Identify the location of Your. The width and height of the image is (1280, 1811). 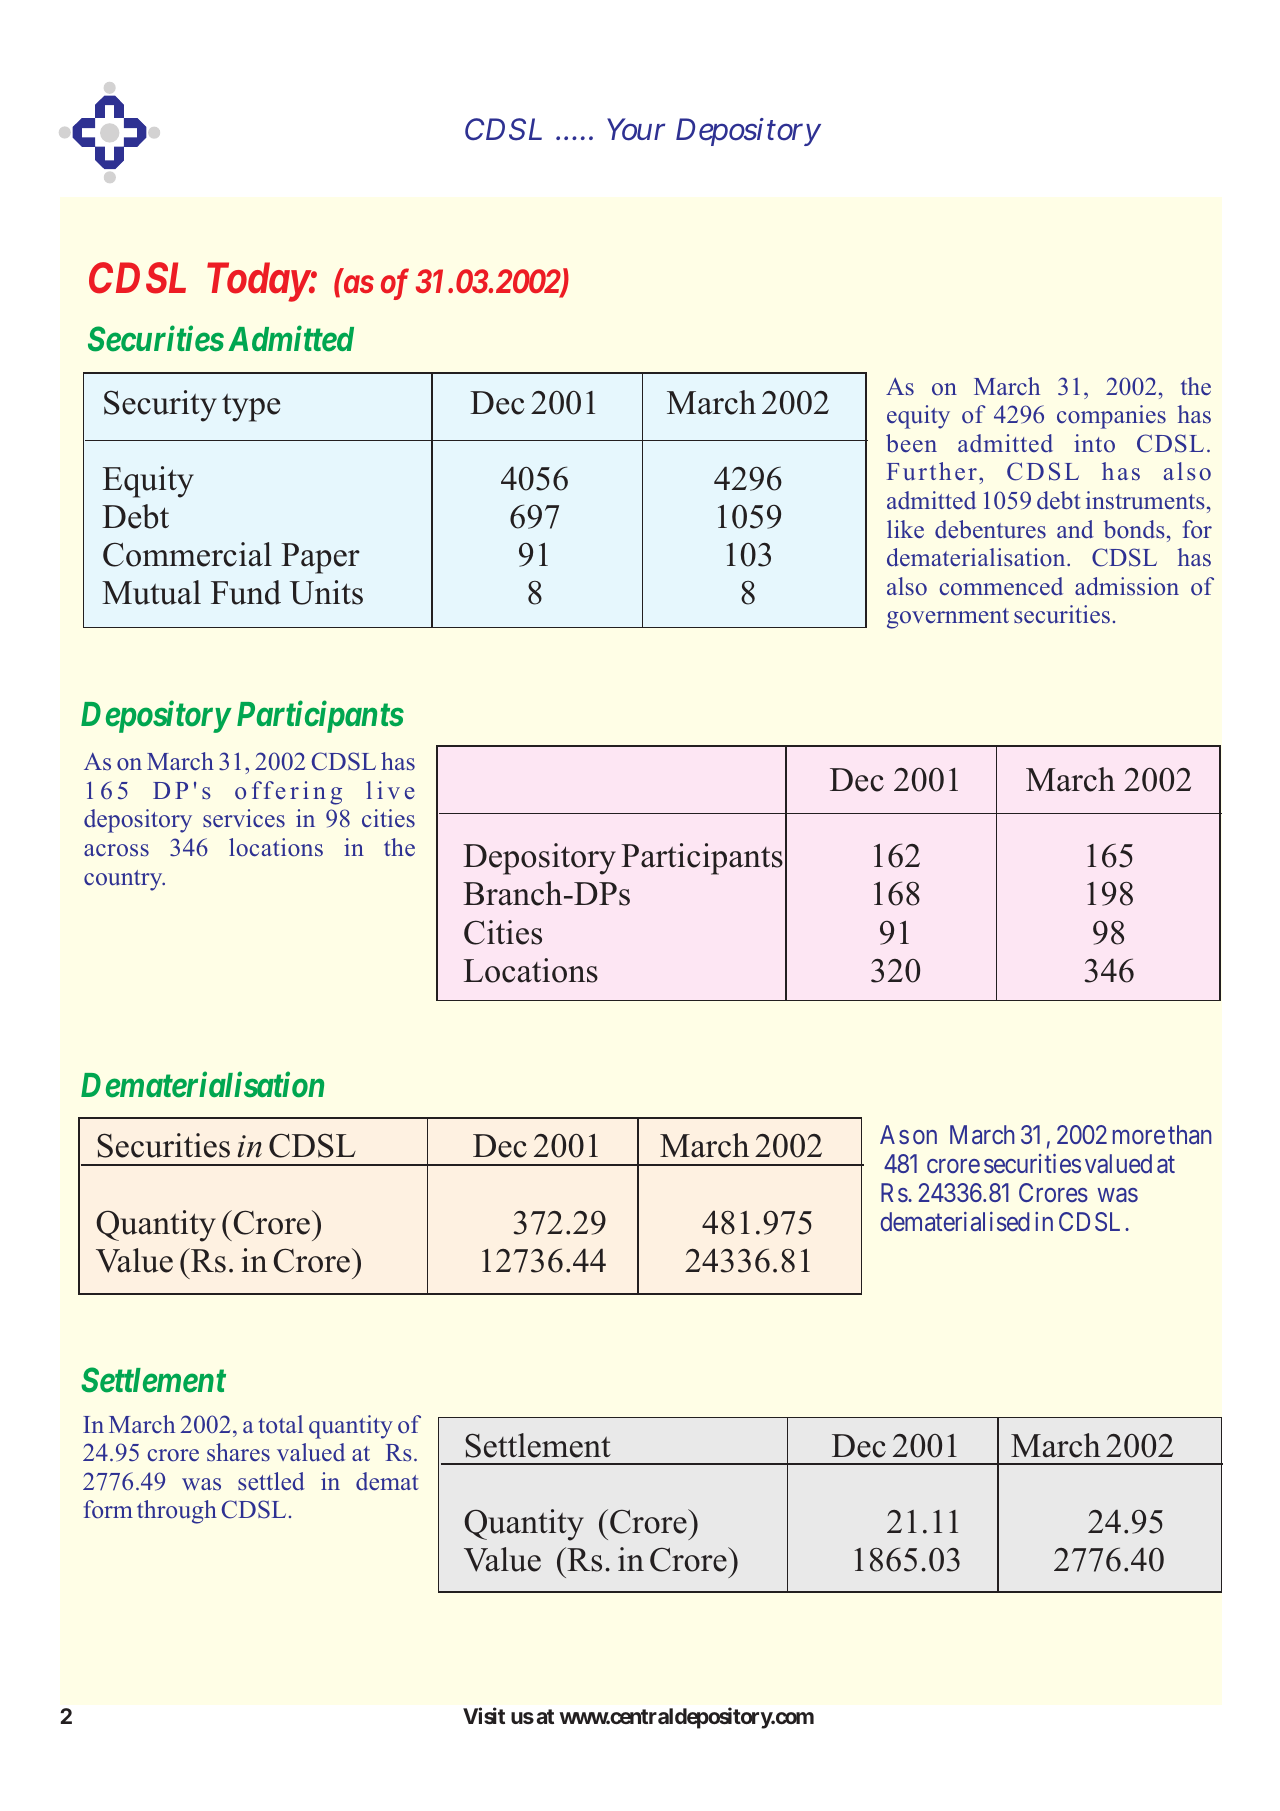
(636, 129).
